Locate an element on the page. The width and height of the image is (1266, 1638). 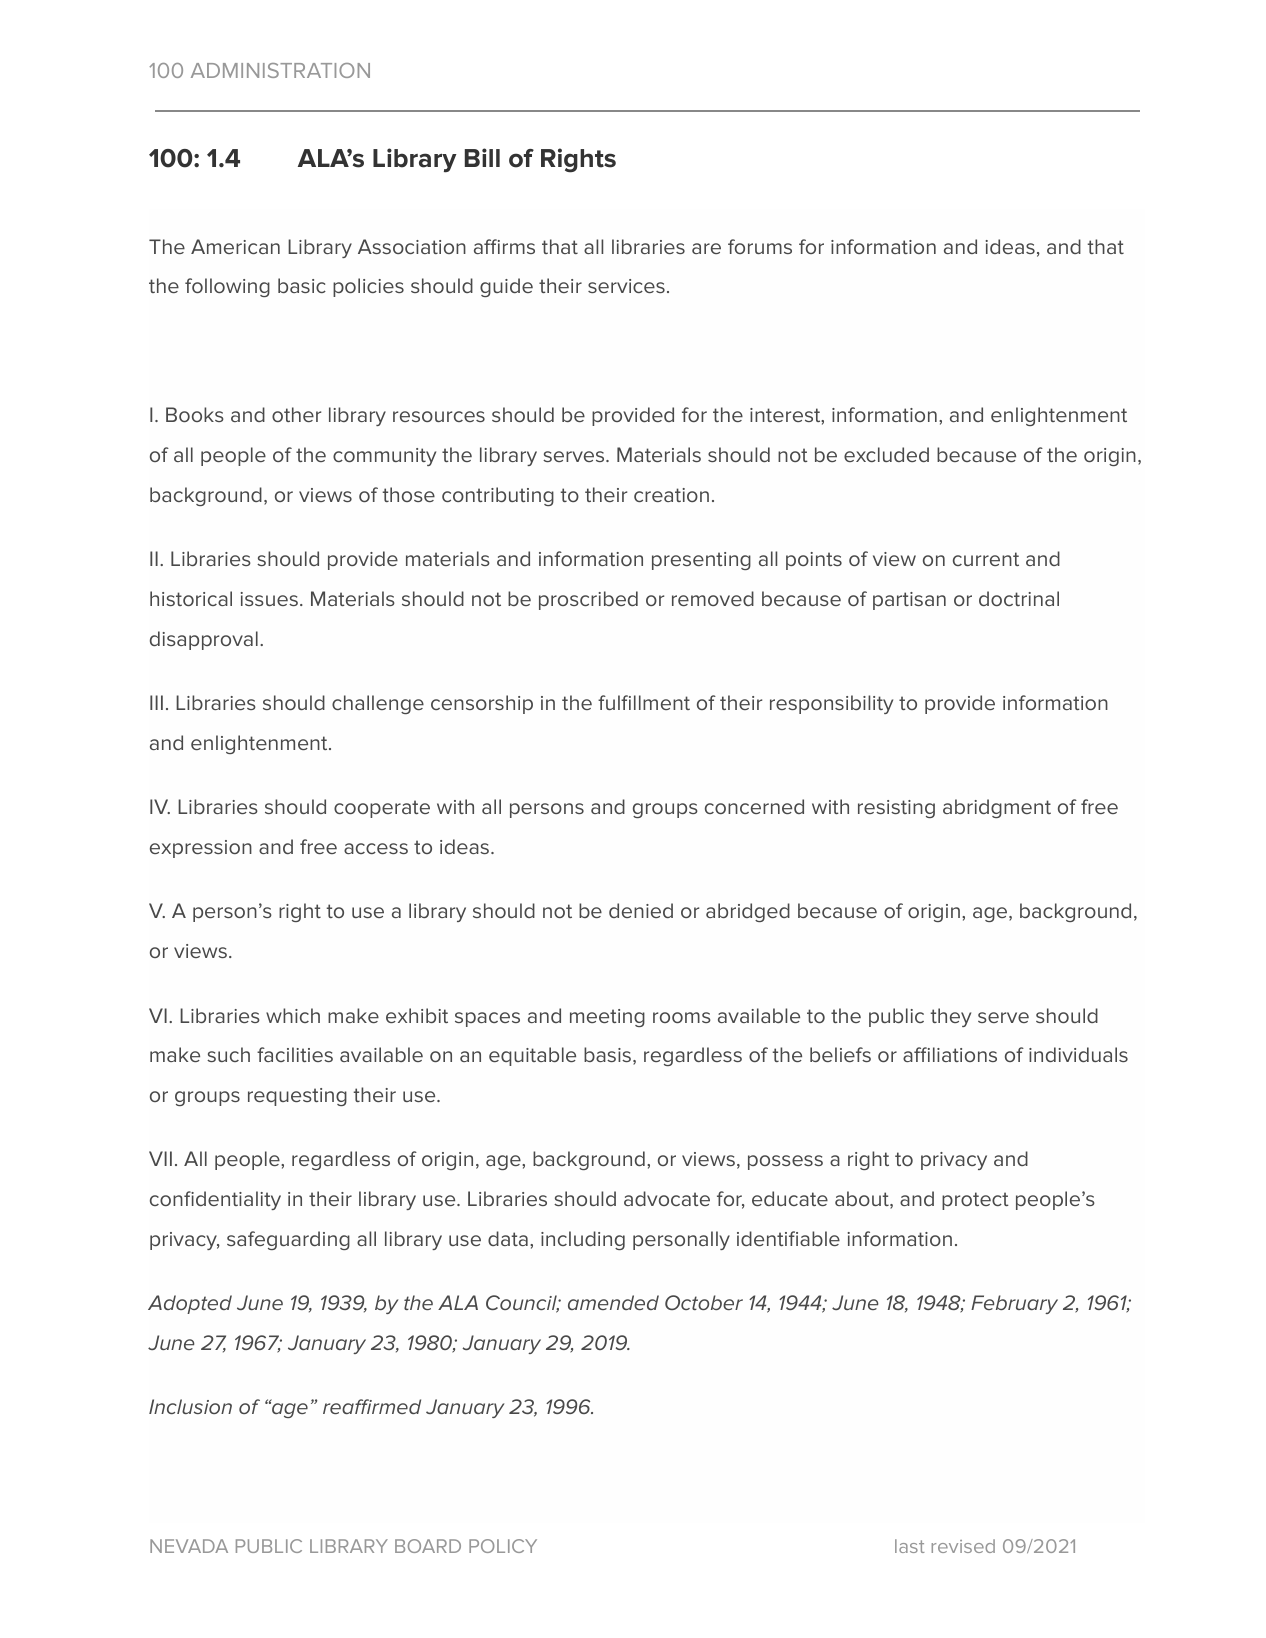
ADMINISTRATION is located at coordinates (280, 70).
